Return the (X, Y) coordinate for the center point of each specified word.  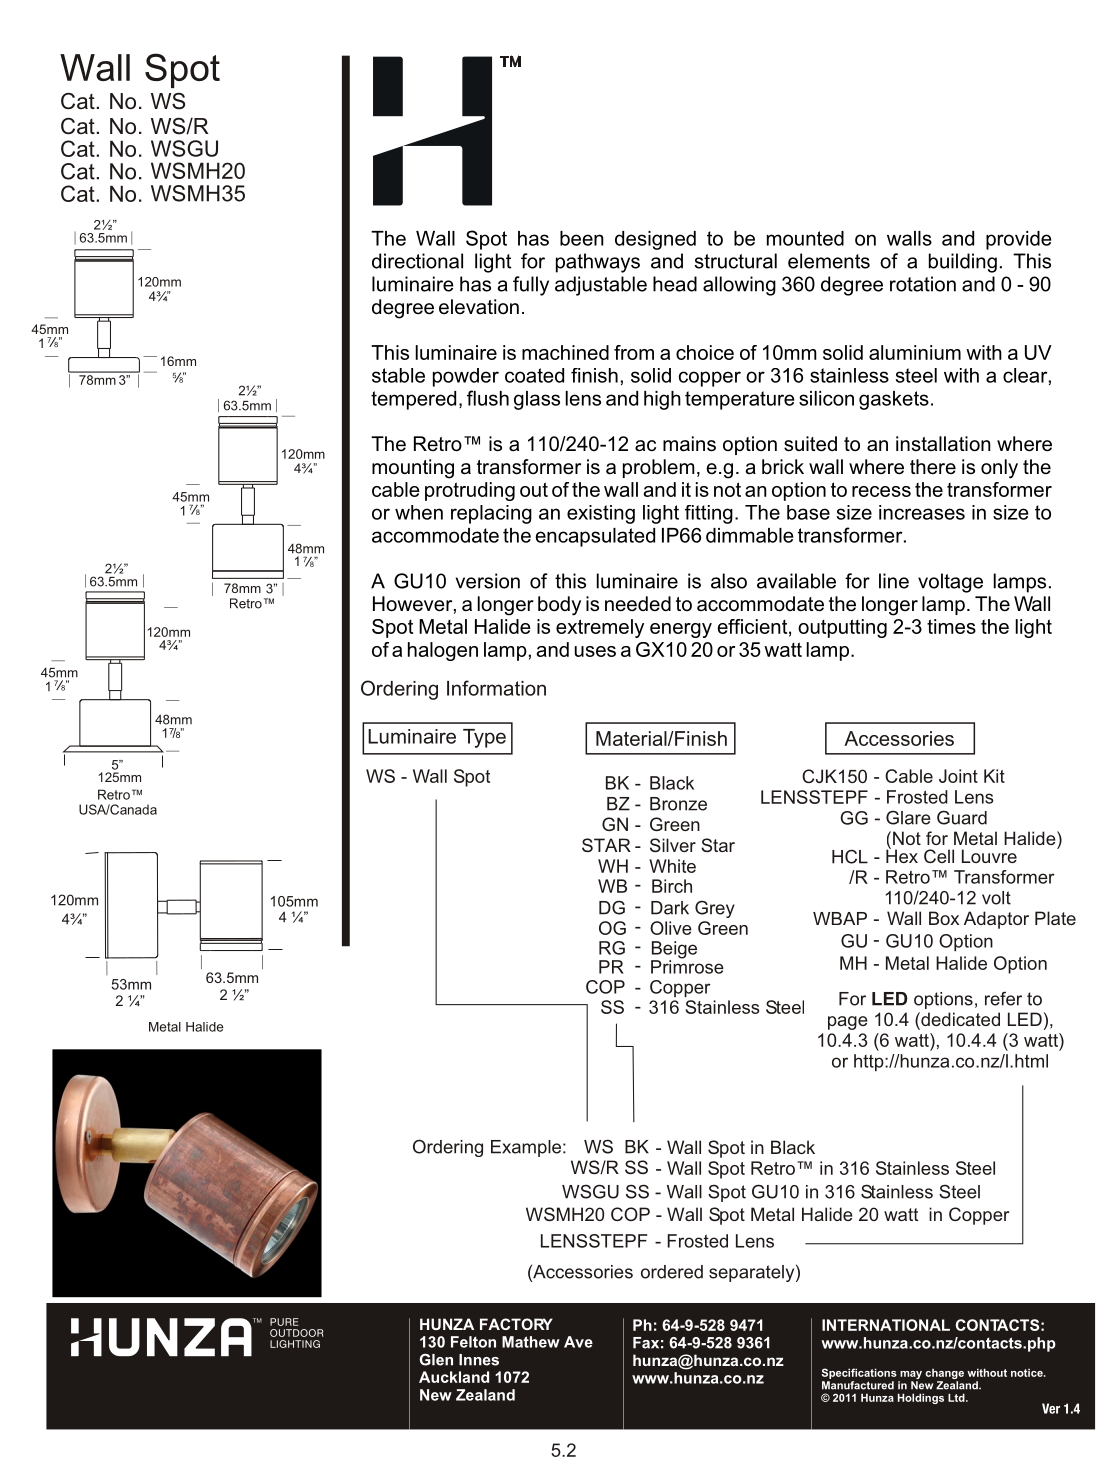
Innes (479, 1360)
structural (735, 261)
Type (484, 738)
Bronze (678, 804)
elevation (479, 307)
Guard (962, 817)
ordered (672, 1272)
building (963, 263)
